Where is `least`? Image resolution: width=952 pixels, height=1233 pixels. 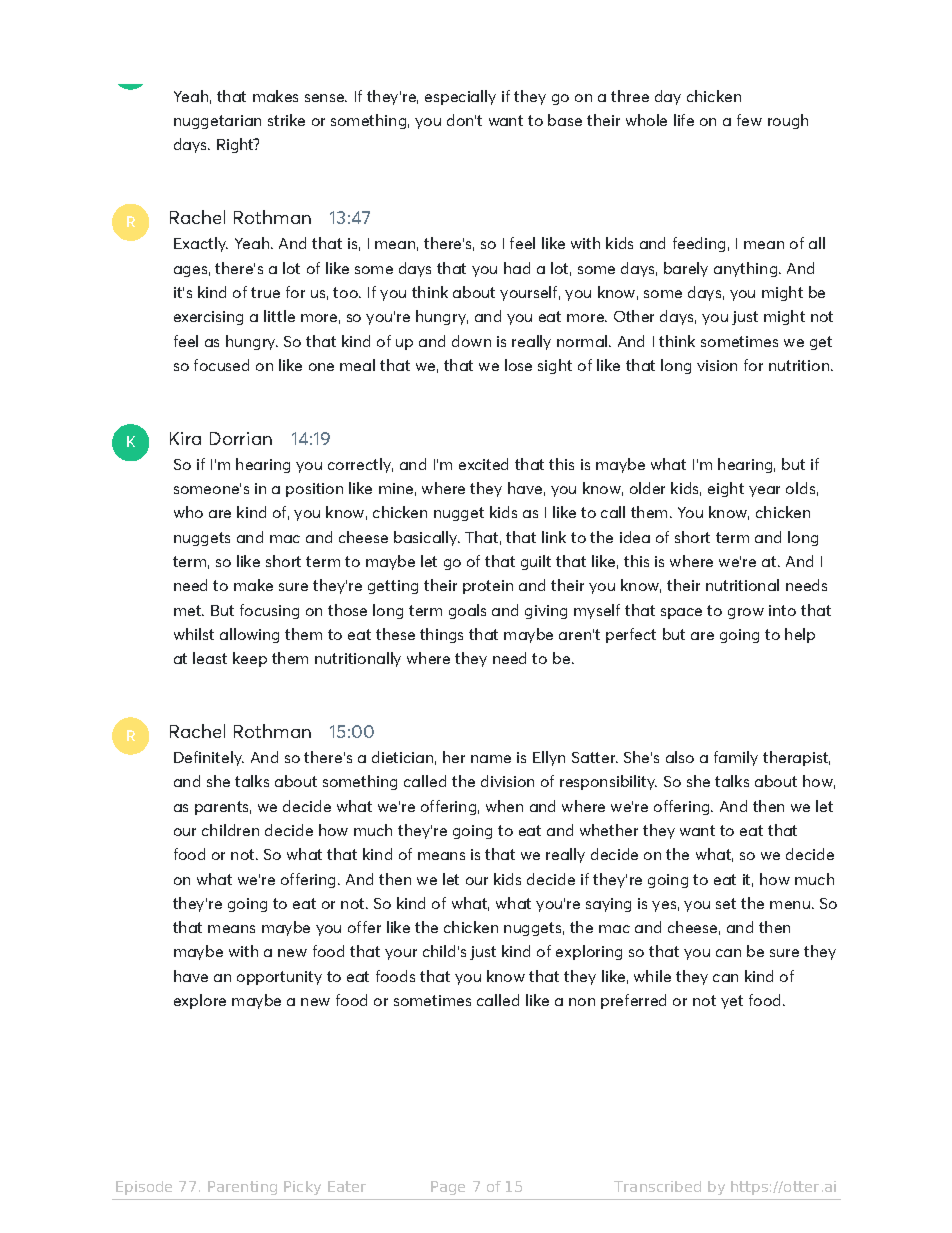 least is located at coordinates (210, 658).
